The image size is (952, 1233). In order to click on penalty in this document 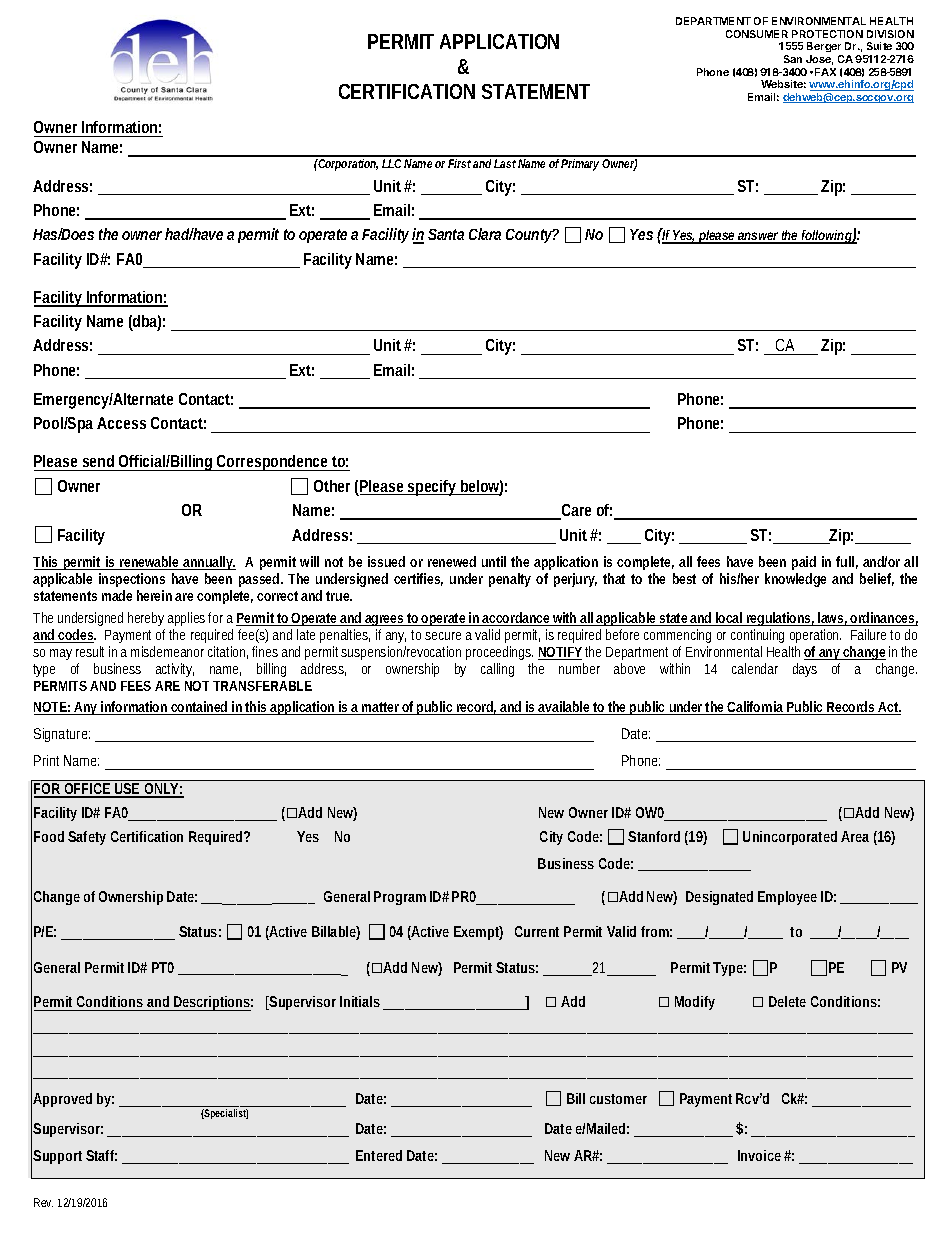, I will do `click(510, 580)`.
